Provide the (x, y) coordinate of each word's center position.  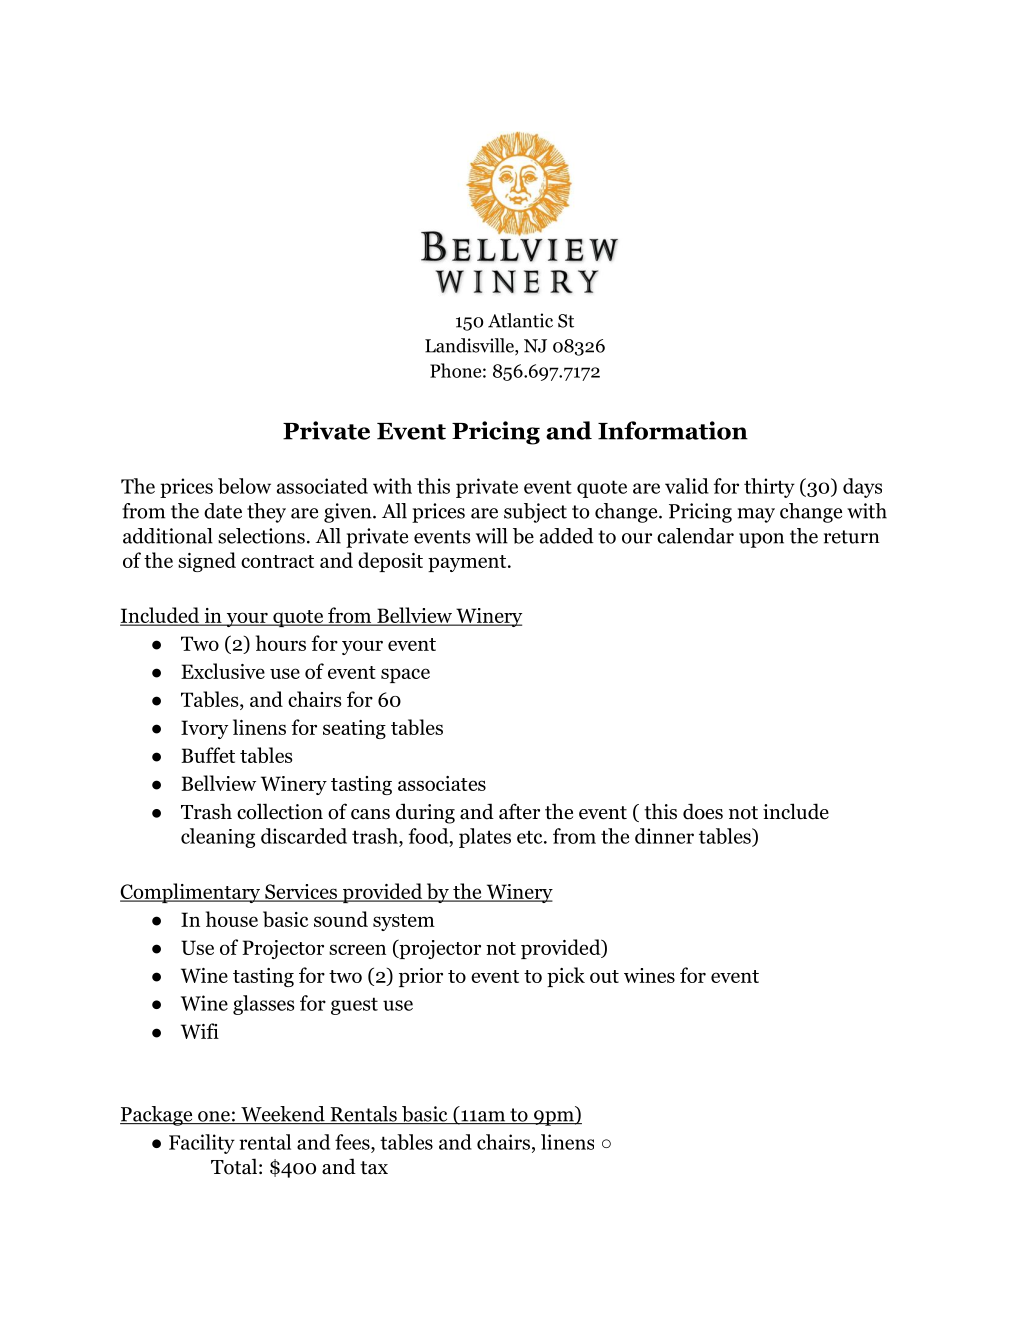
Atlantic (520, 320)
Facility (202, 1144)
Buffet (208, 755)
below (244, 486)
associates (442, 783)
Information (673, 430)
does (703, 811)
